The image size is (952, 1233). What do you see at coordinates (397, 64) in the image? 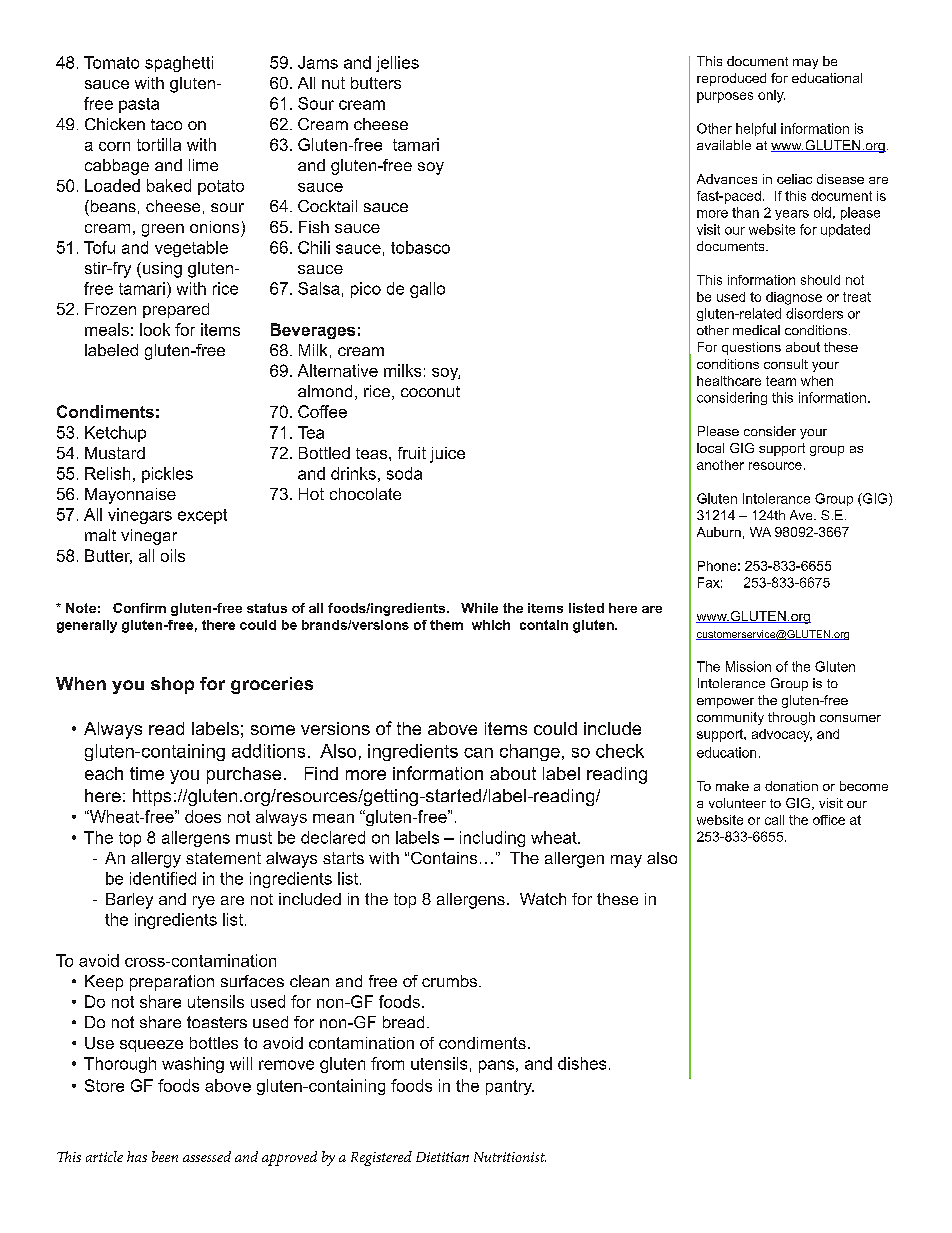
I see `jellies` at bounding box center [397, 64].
